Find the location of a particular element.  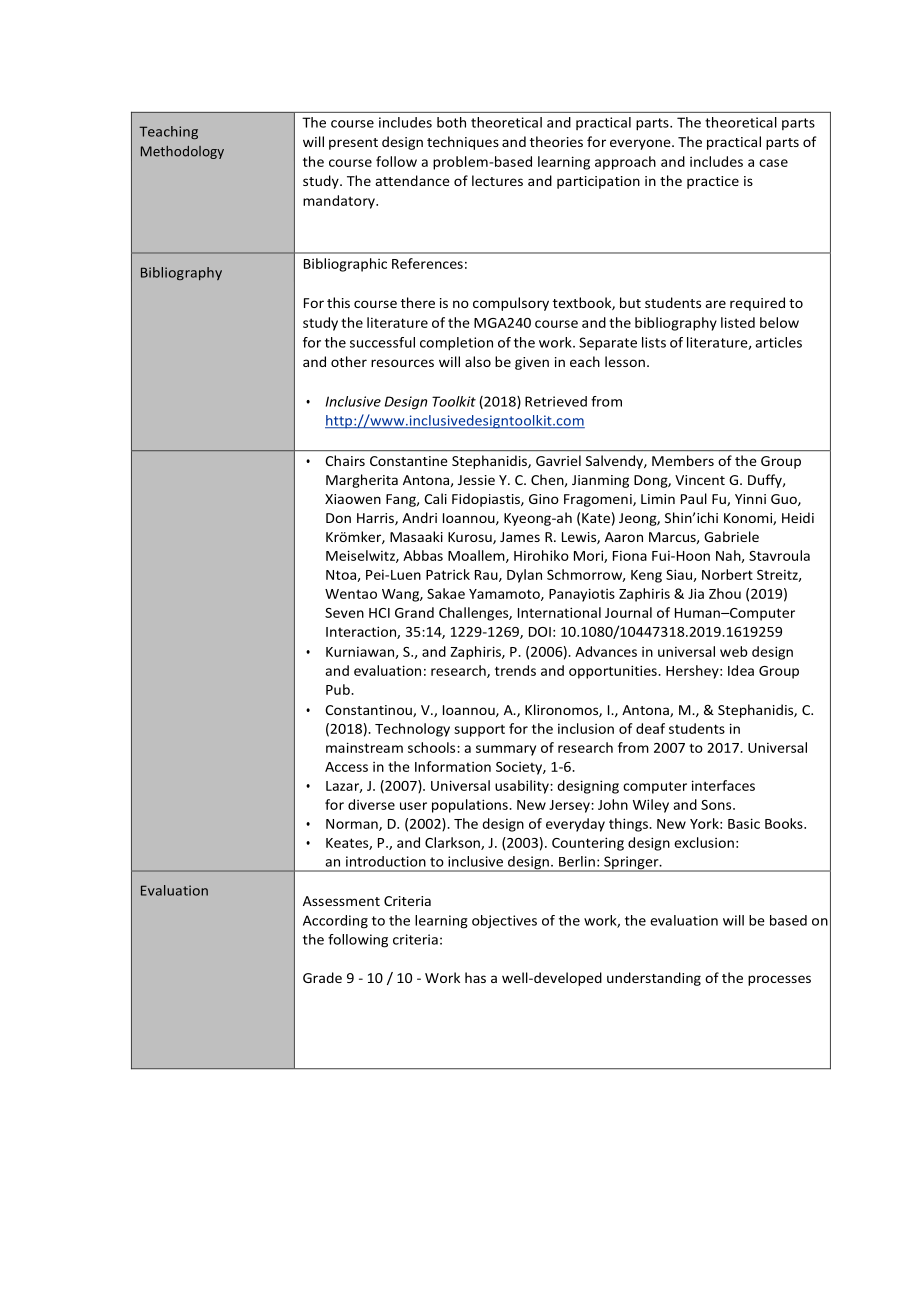

Gabriele is located at coordinates (731, 536).
